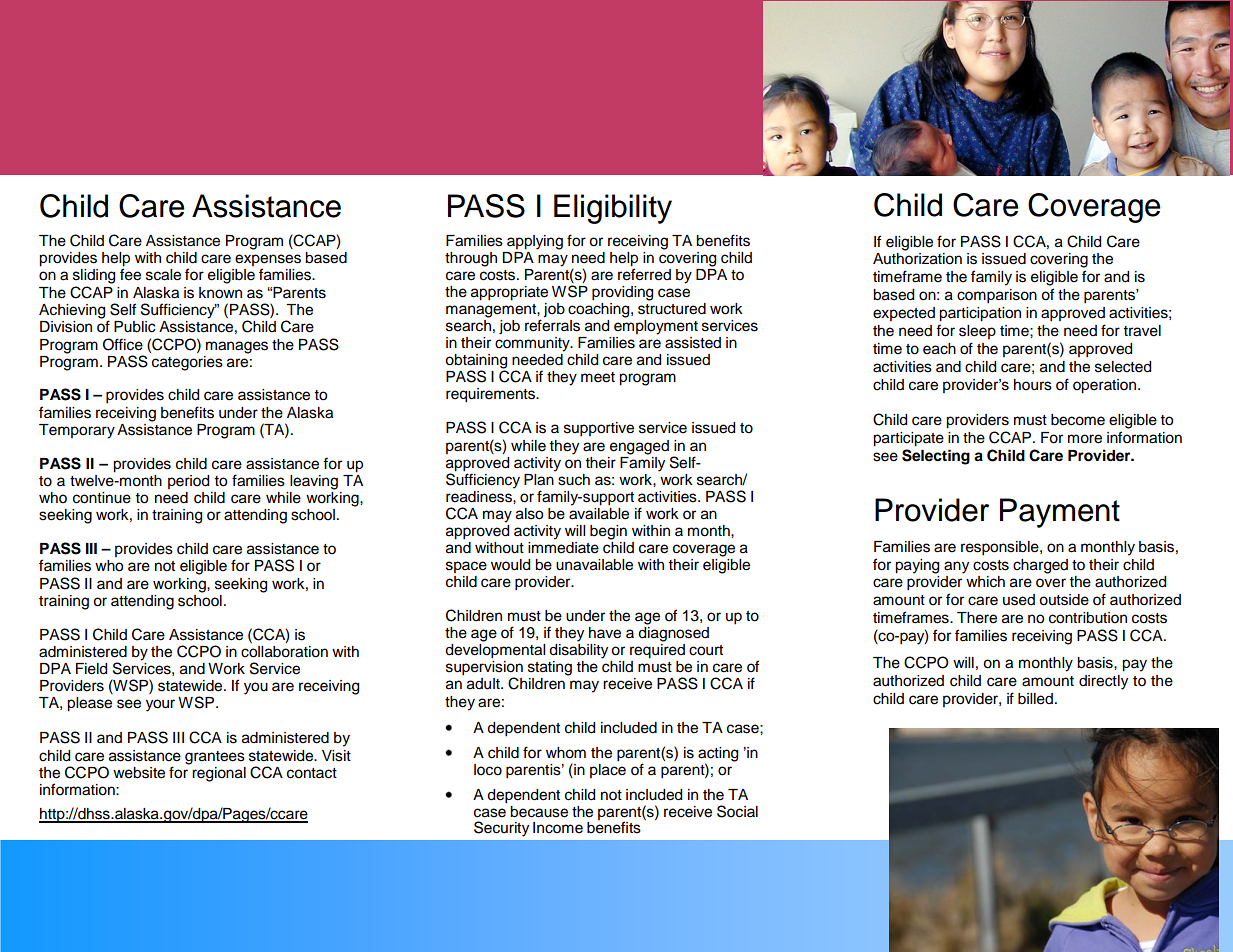 This screenshot has width=1233, height=952. What do you see at coordinates (598, 377) in the screenshot?
I see `meet` at bounding box center [598, 377].
